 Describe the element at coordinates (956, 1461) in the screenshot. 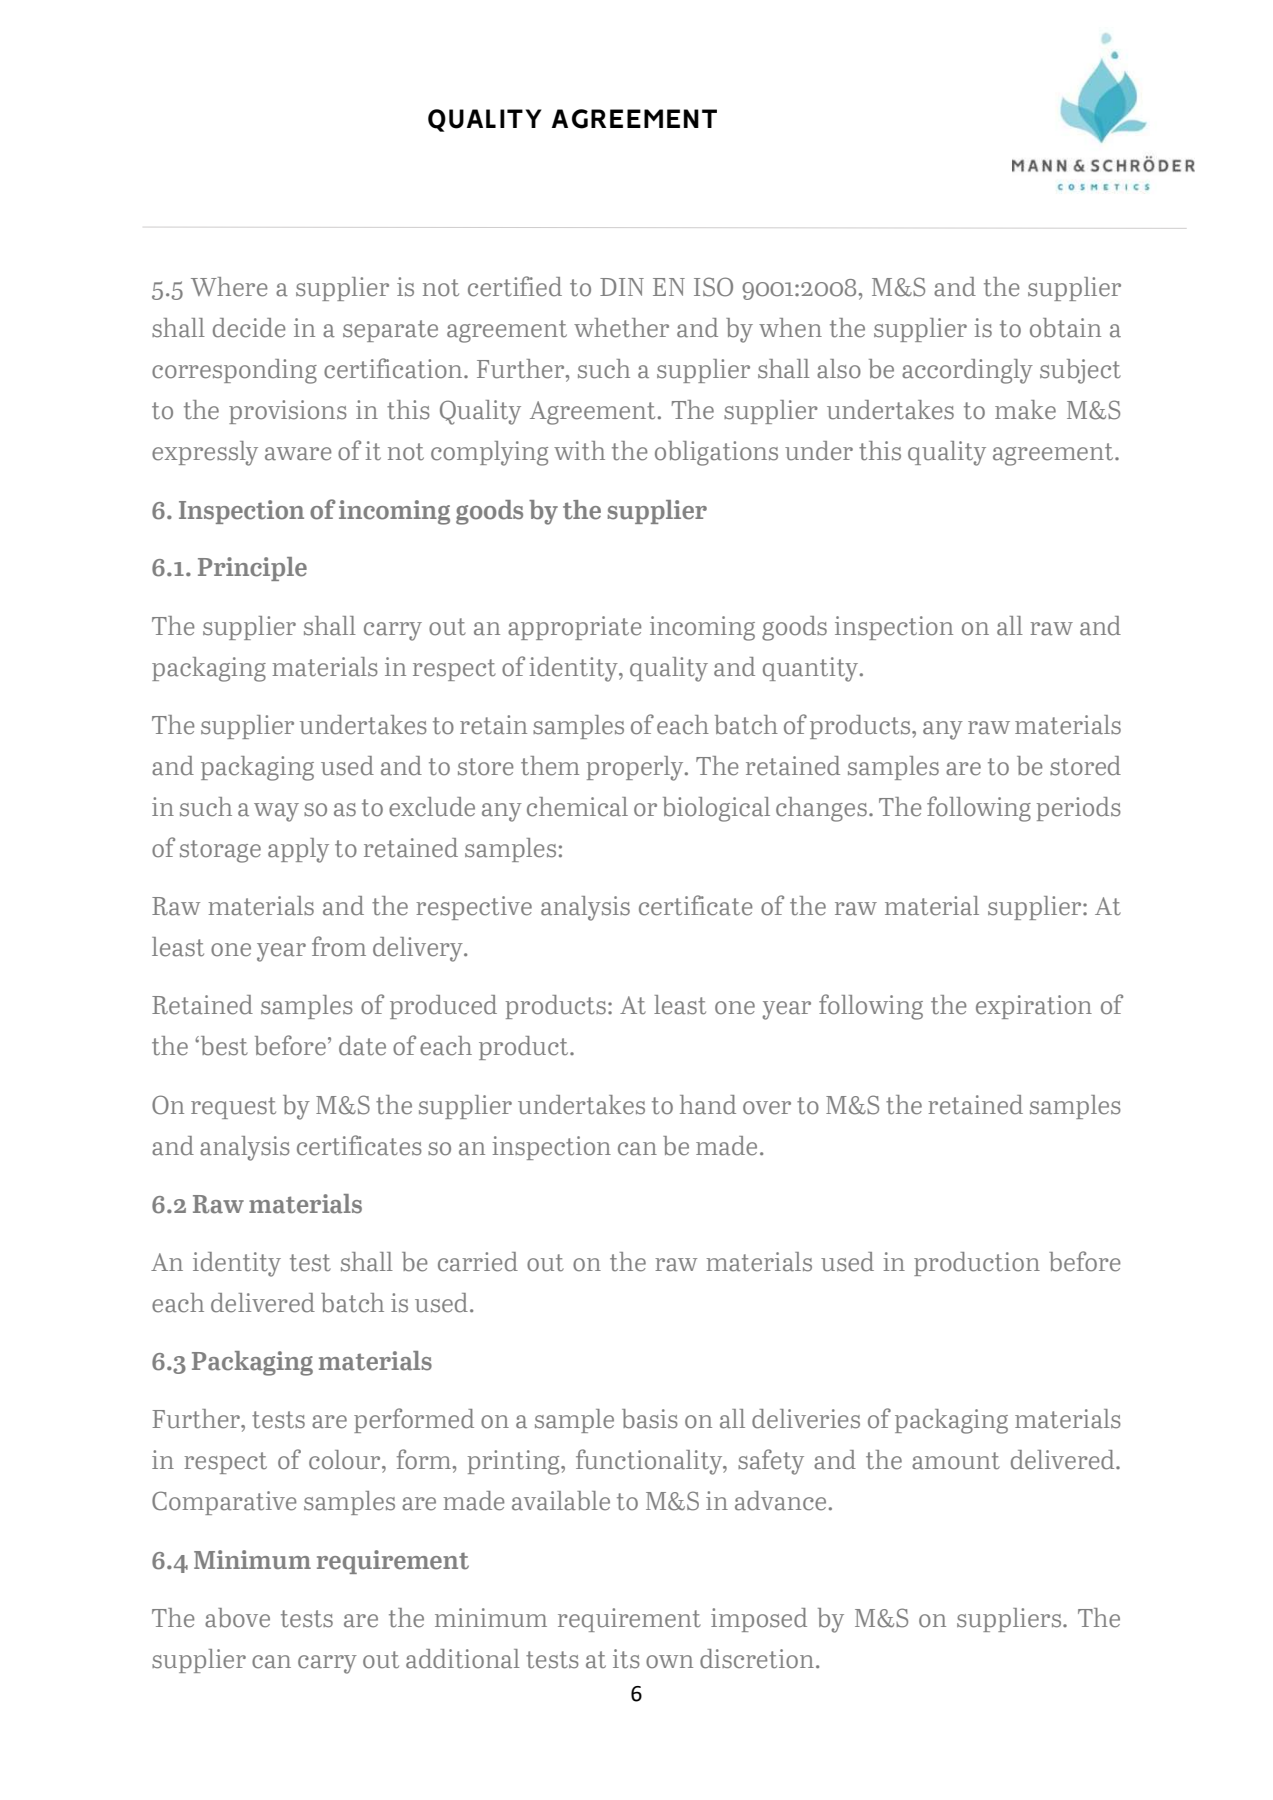

I see `amount` at that location.
